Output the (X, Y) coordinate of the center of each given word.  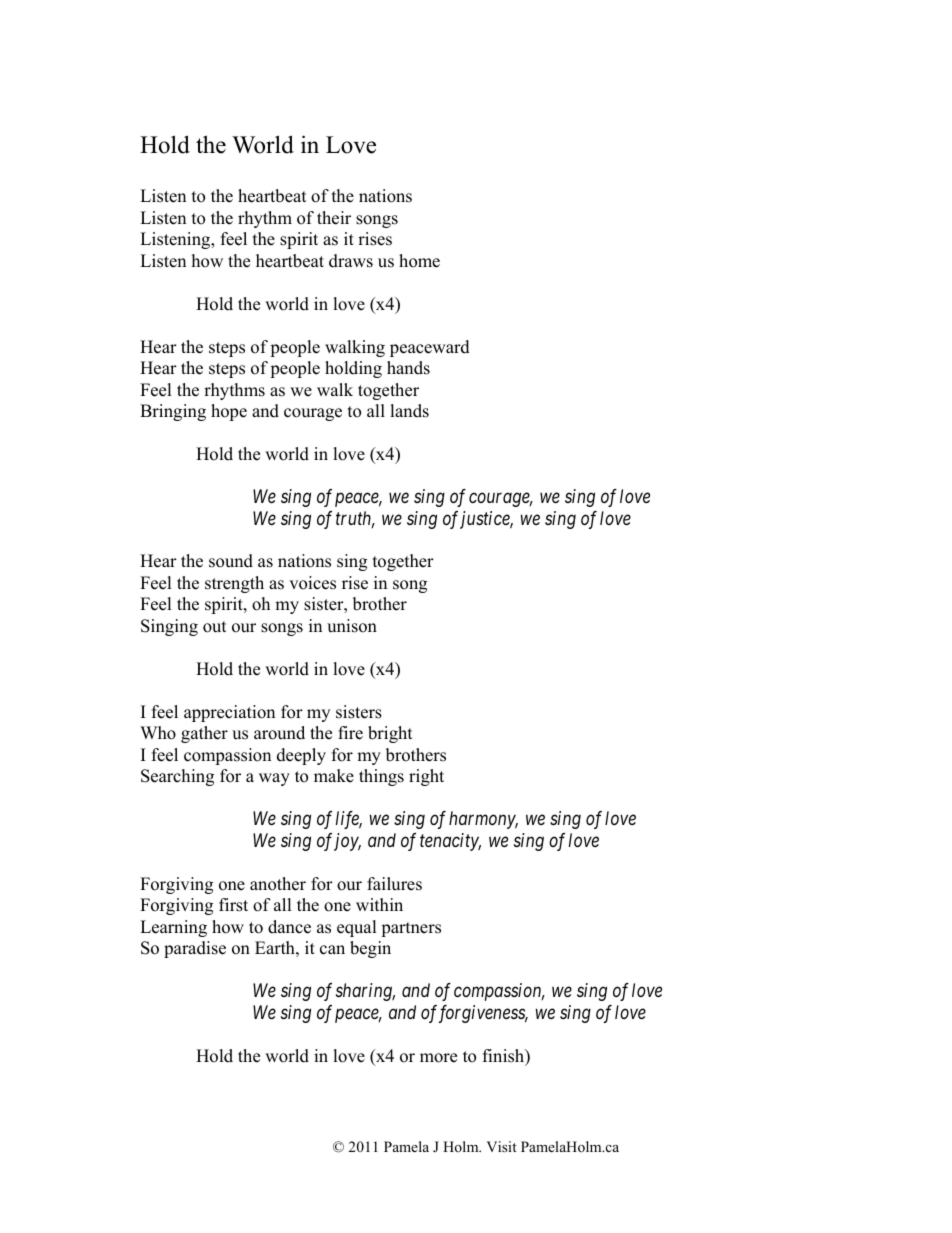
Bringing (173, 412)
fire (350, 733)
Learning (173, 928)
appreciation (229, 713)
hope (229, 412)
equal (357, 928)
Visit (501, 1146)
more (438, 1058)
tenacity (450, 842)
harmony (483, 820)
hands (408, 368)
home (419, 261)
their (334, 218)
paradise (195, 949)
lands (409, 411)
